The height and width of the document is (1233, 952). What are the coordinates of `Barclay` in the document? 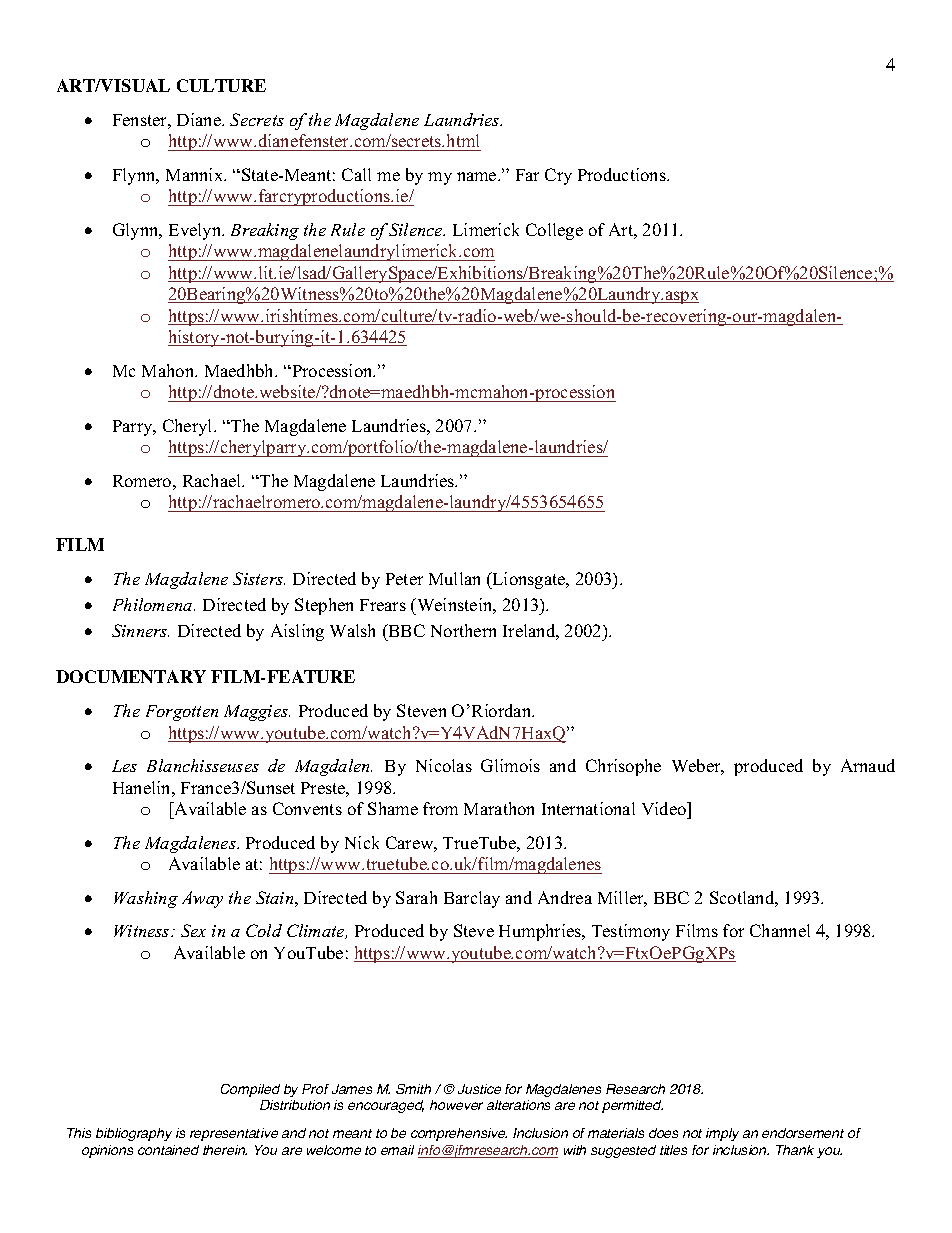 It's located at (472, 899).
